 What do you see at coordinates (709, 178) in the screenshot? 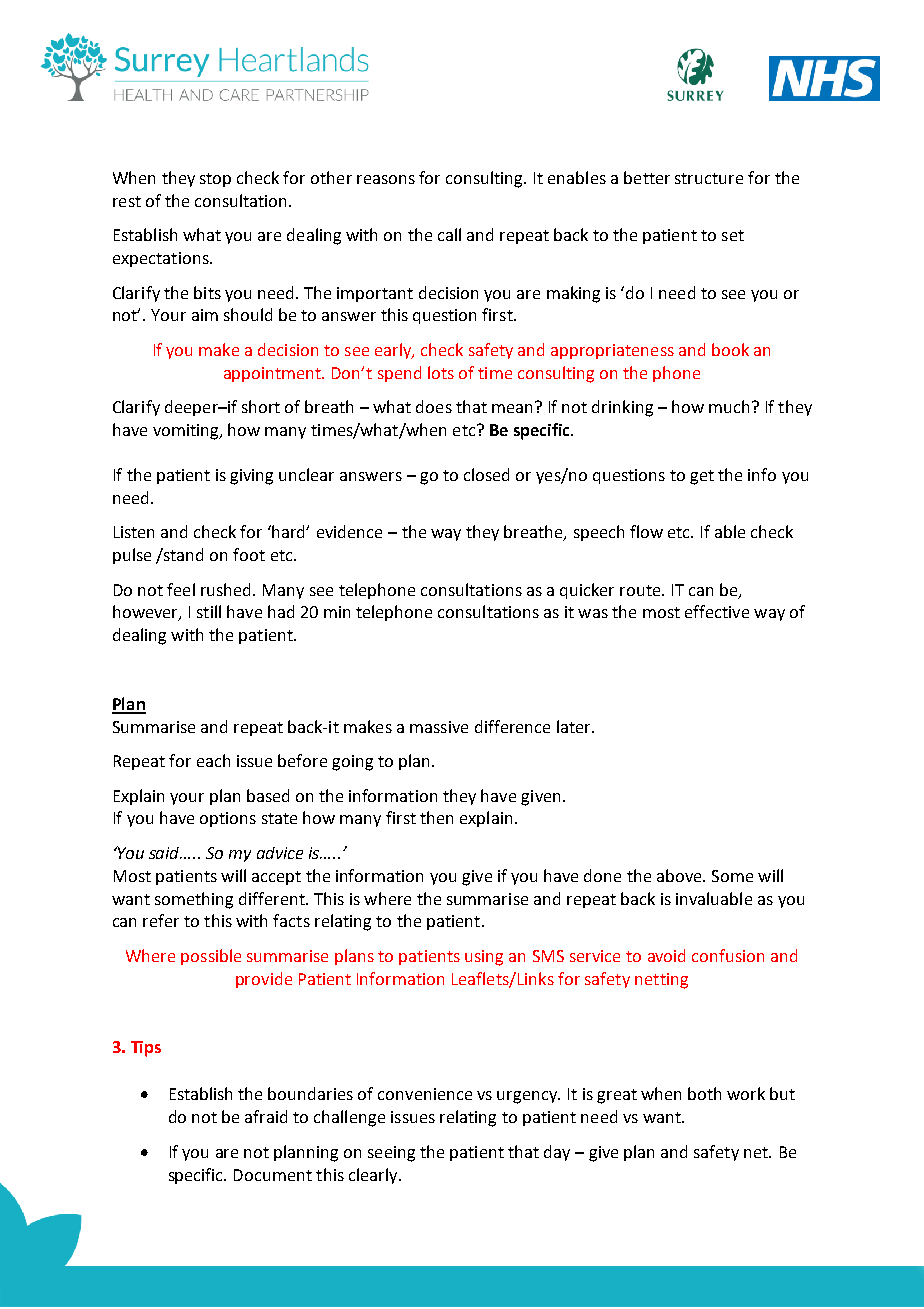
I see `structure` at bounding box center [709, 178].
